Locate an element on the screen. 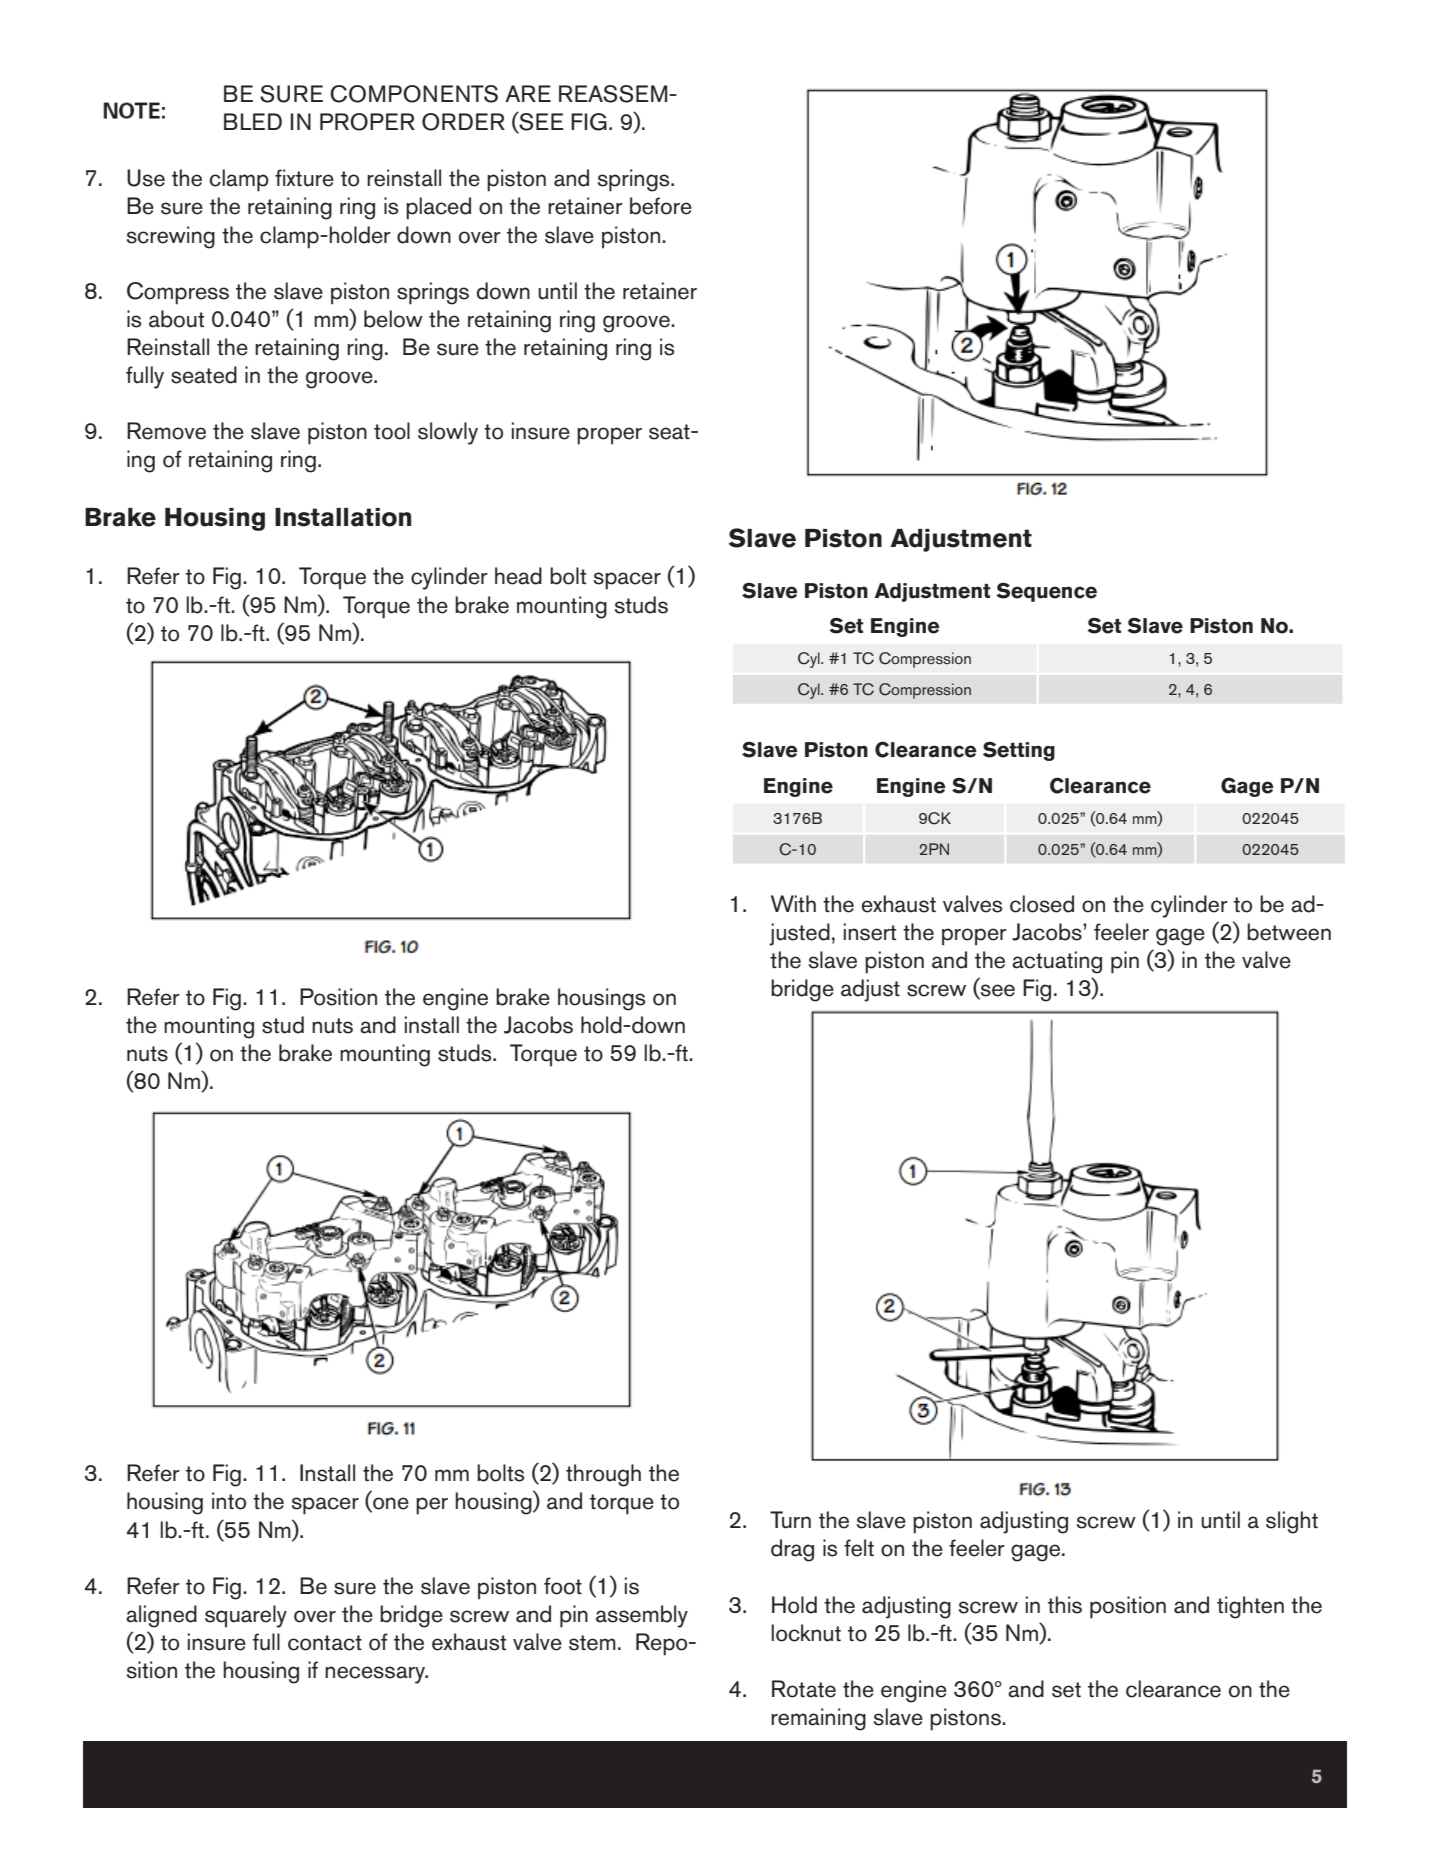  this is located at coordinates (1065, 1605).
